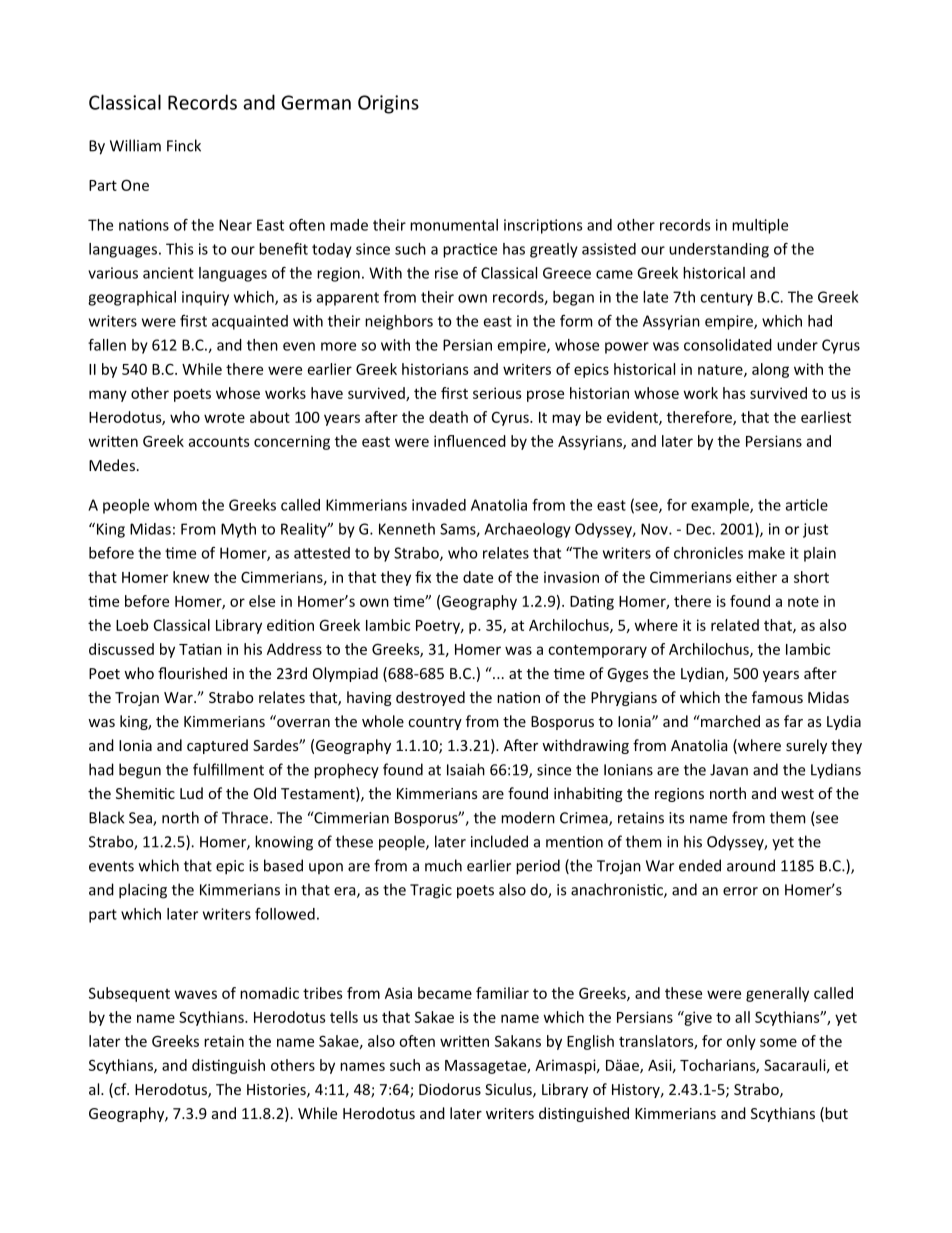  I want to click on Javan, so click(729, 770).
